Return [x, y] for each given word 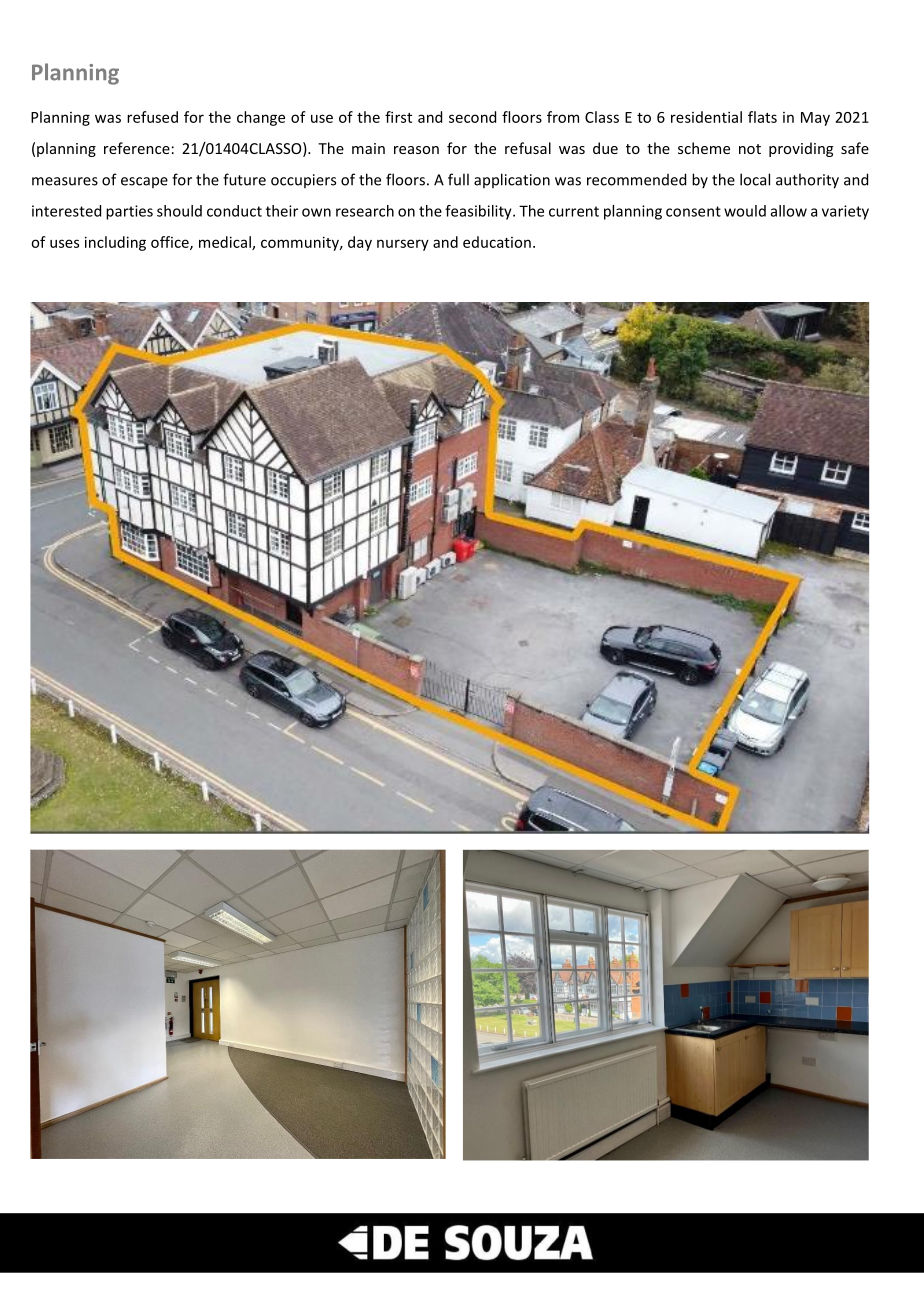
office [171, 243]
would [745, 211]
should [179, 211]
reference [137, 148]
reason [416, 150]
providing [801, 149]
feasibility [479, 212]
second [472, 117]
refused [152, 117]
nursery [403, 245]
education [497, 242]
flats [762, 117]
